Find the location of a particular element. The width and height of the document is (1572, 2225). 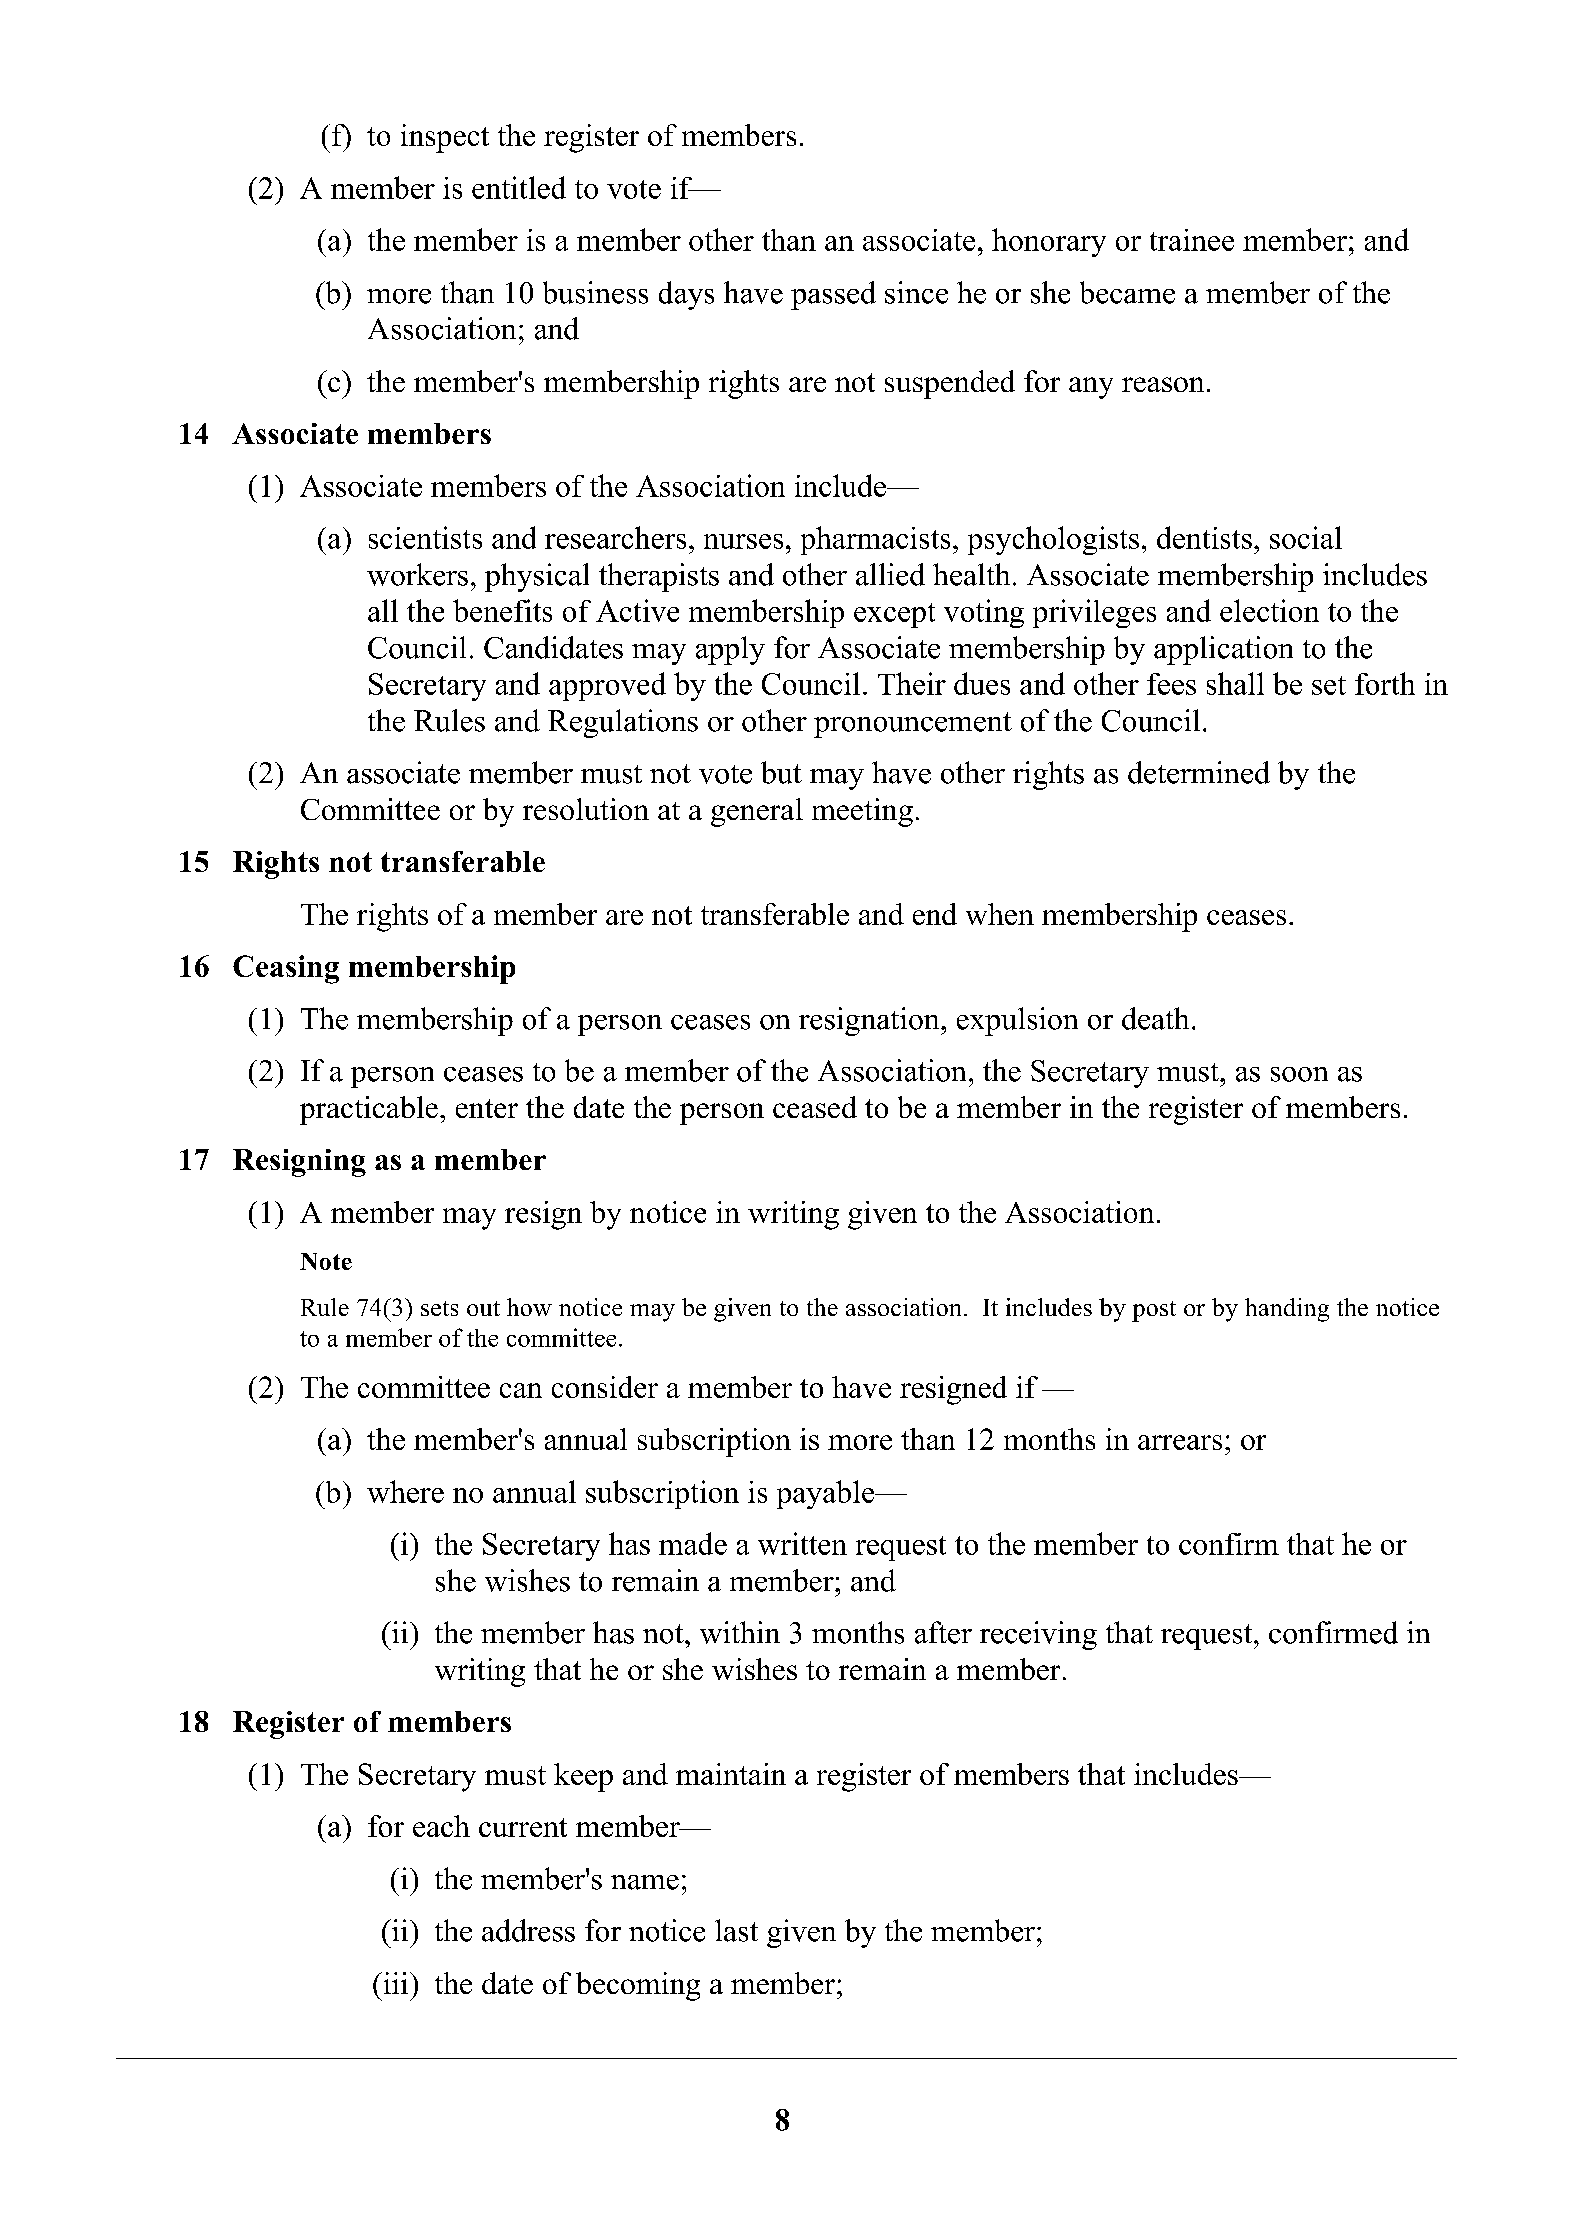

passed is located at coordinates (833, 295).
